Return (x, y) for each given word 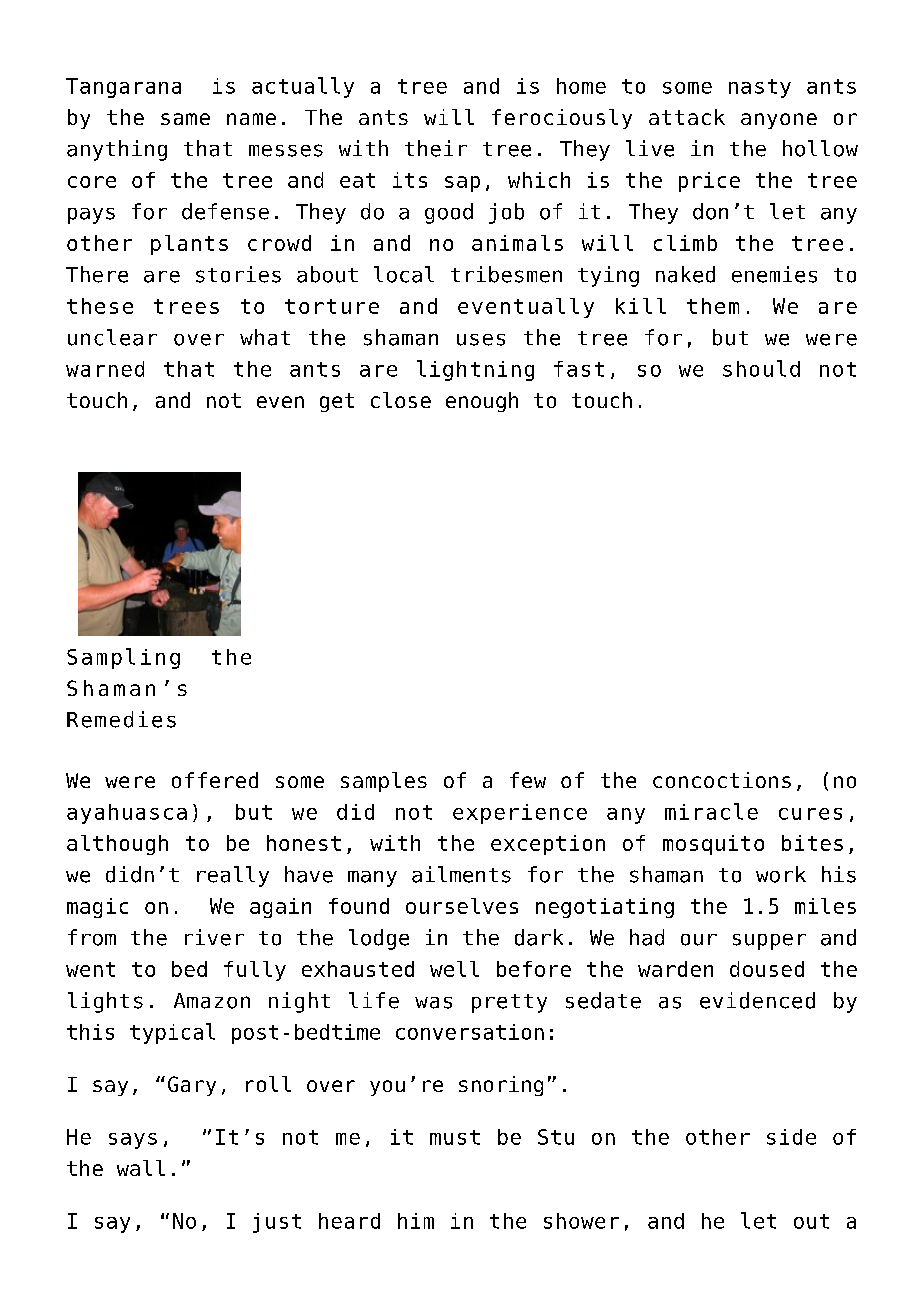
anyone (779, 121)
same (185, 119)
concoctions (722, 780)
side (791, 1137)
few (528, 780)
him (416, 1221)
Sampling (123, 658)
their (436, 148)
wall (141, 1168)
